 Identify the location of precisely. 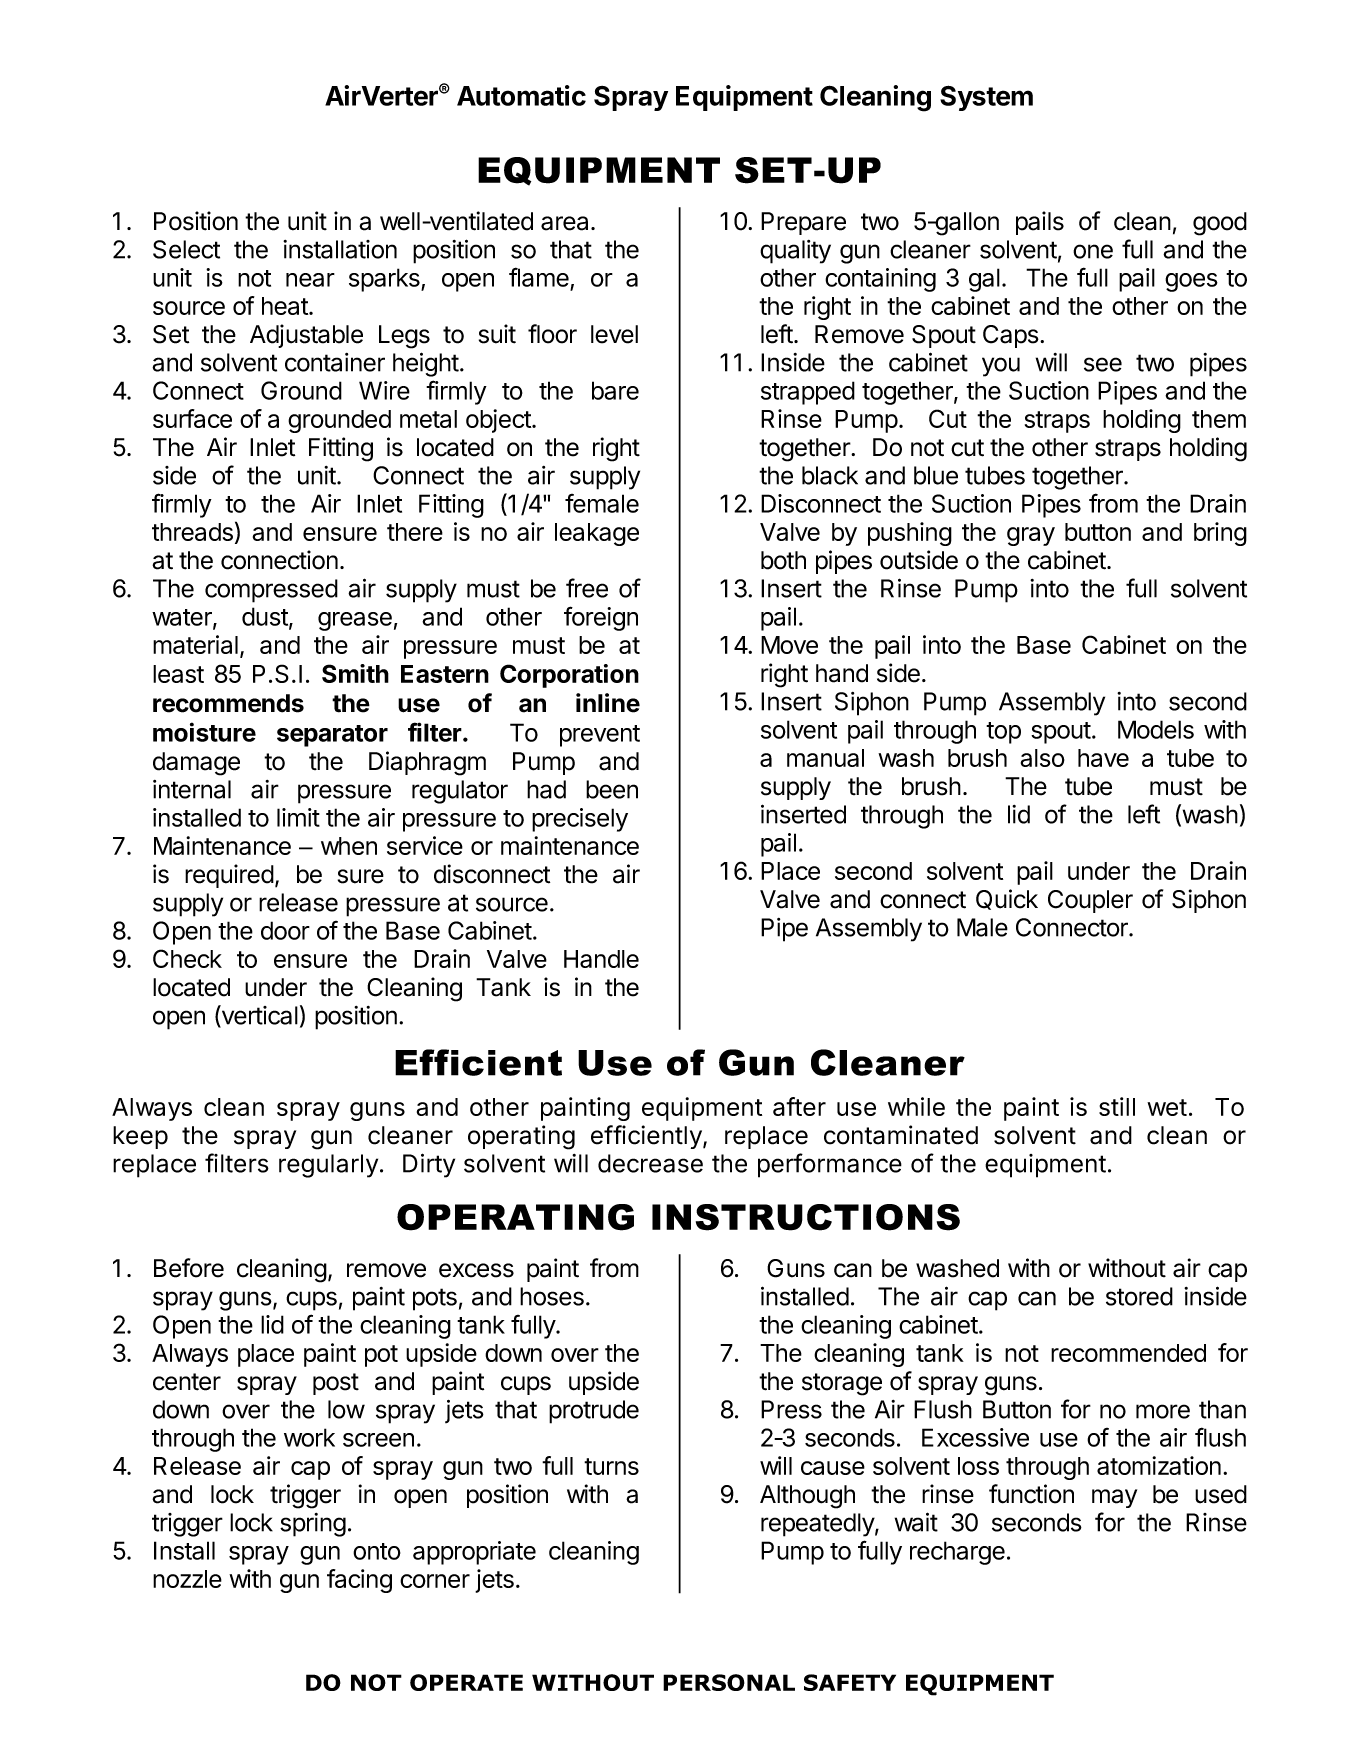
(580, 820).
